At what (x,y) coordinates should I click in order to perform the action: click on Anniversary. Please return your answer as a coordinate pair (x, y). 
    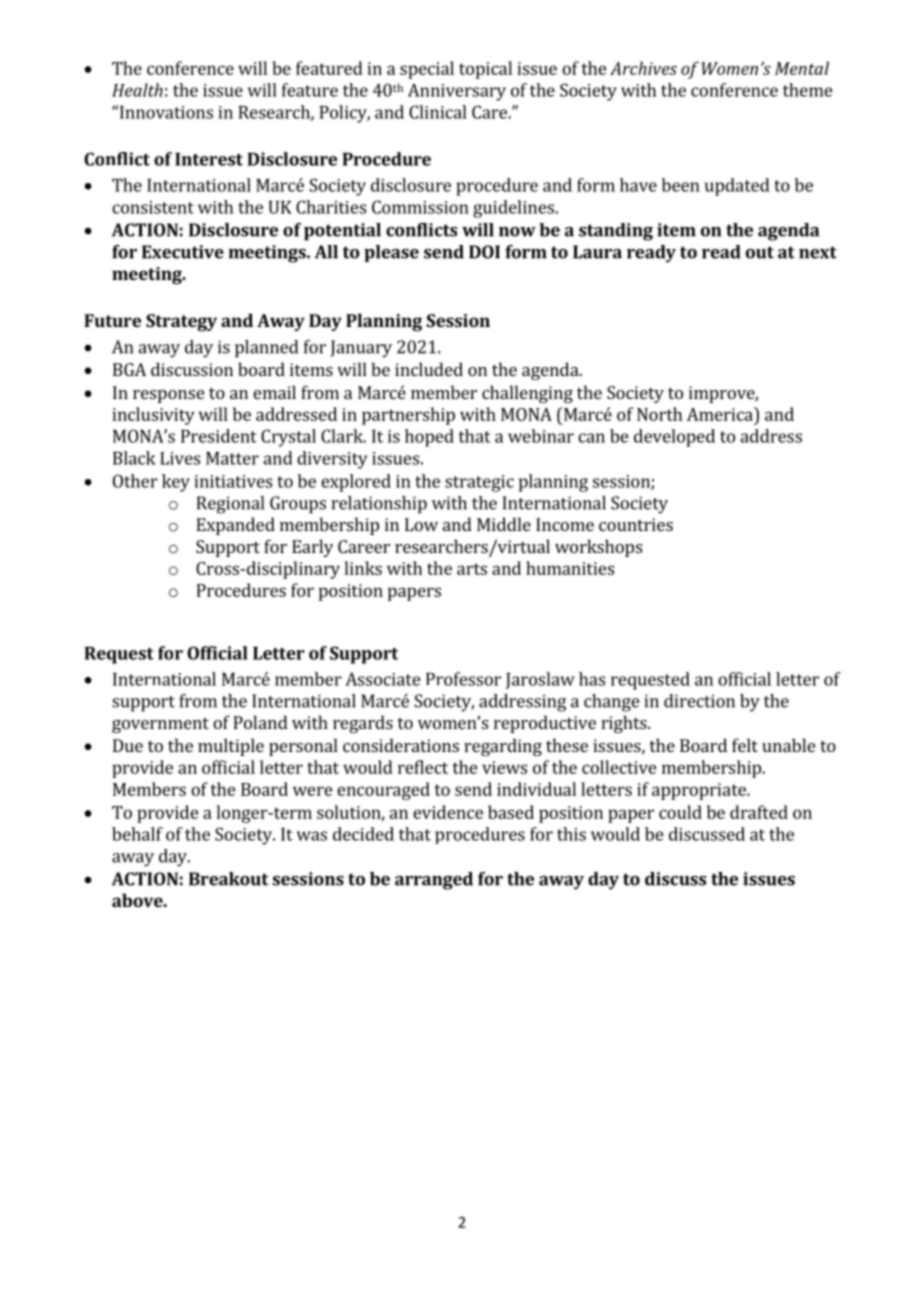
    Looking at the image, I should click on (457, 92).
